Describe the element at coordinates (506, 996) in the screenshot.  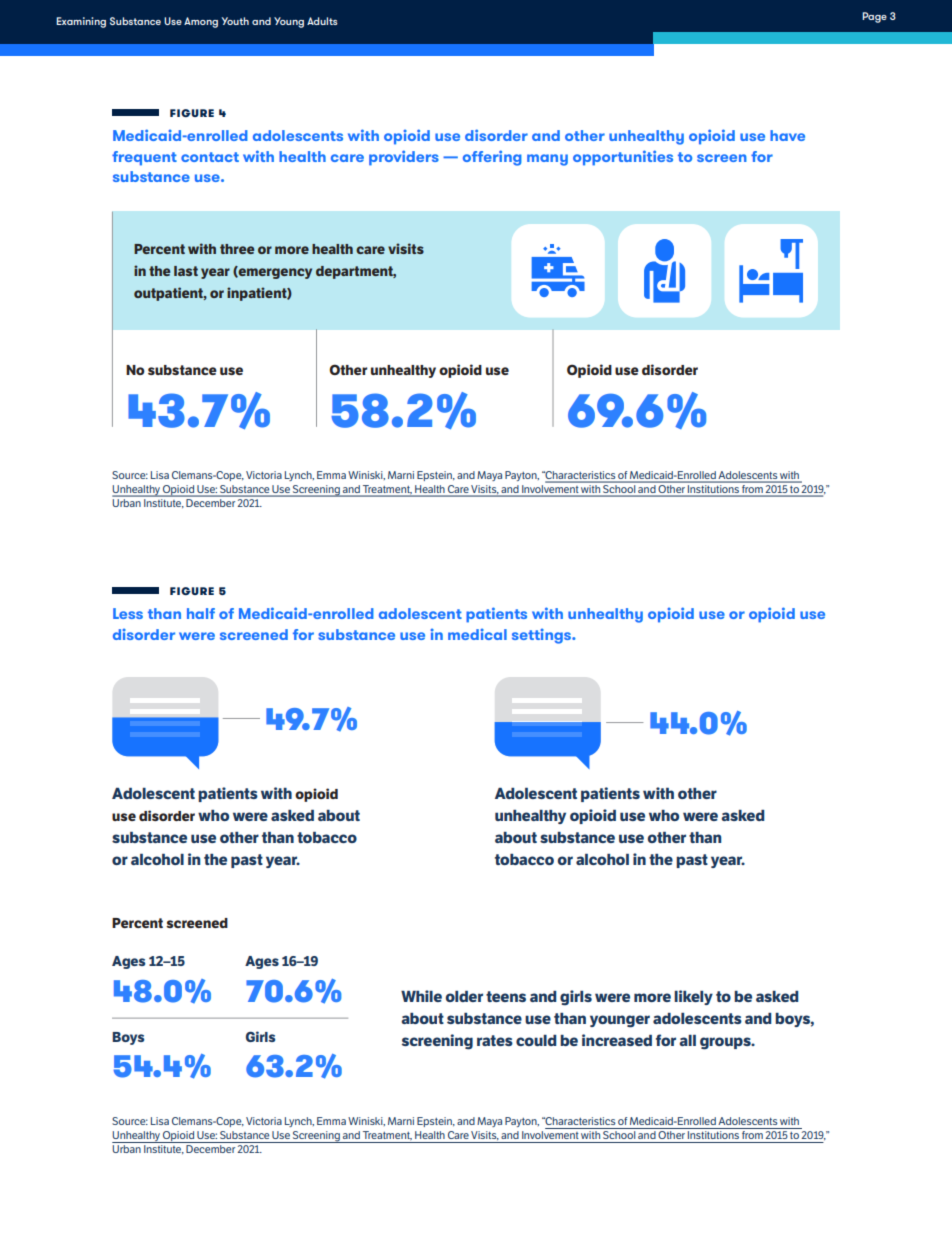
I see `teens` at that location.
